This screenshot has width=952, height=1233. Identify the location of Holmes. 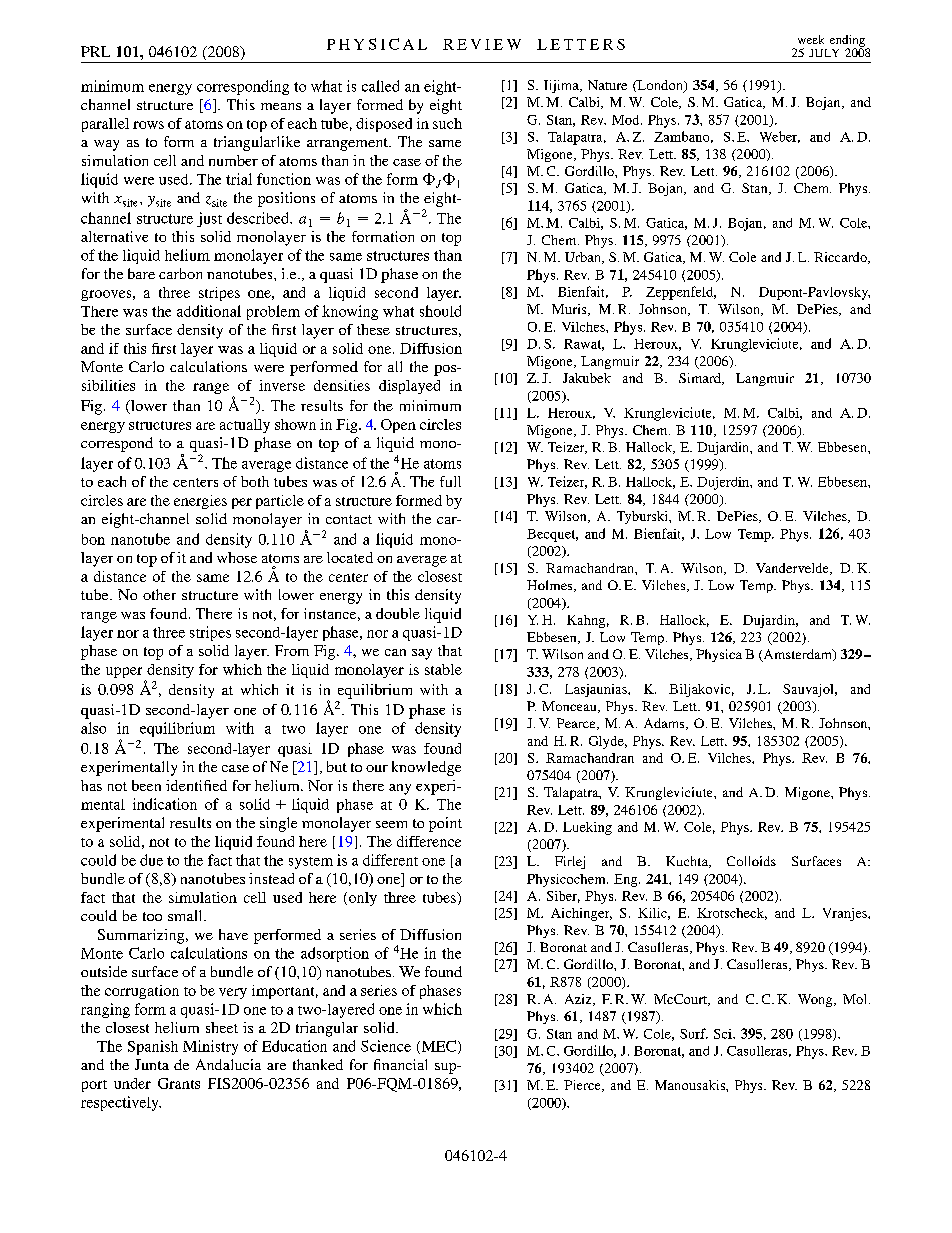
(551, 586).
